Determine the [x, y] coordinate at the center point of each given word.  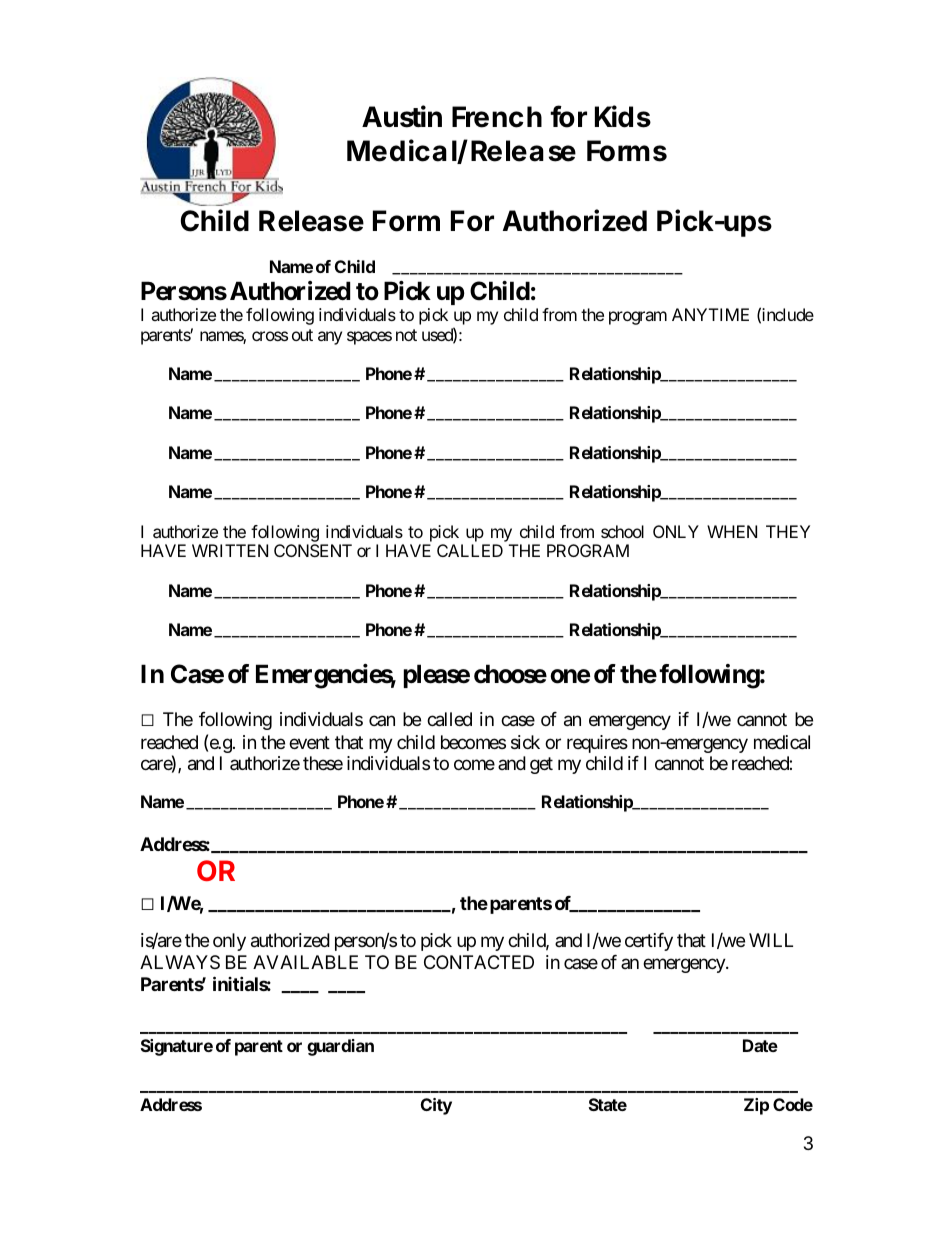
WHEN [732, 531]
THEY [788, 531]
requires [597, 744]
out [302, 335]
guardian [340, 1047]
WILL [771, 940]
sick [525, 742]
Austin [402, 116]
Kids [623, 116]
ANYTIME [710, 314]
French [497, 117]
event [309, 742]
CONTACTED [479, 962]
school [622, 531]
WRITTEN [230, 550]
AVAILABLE [305, 962]
